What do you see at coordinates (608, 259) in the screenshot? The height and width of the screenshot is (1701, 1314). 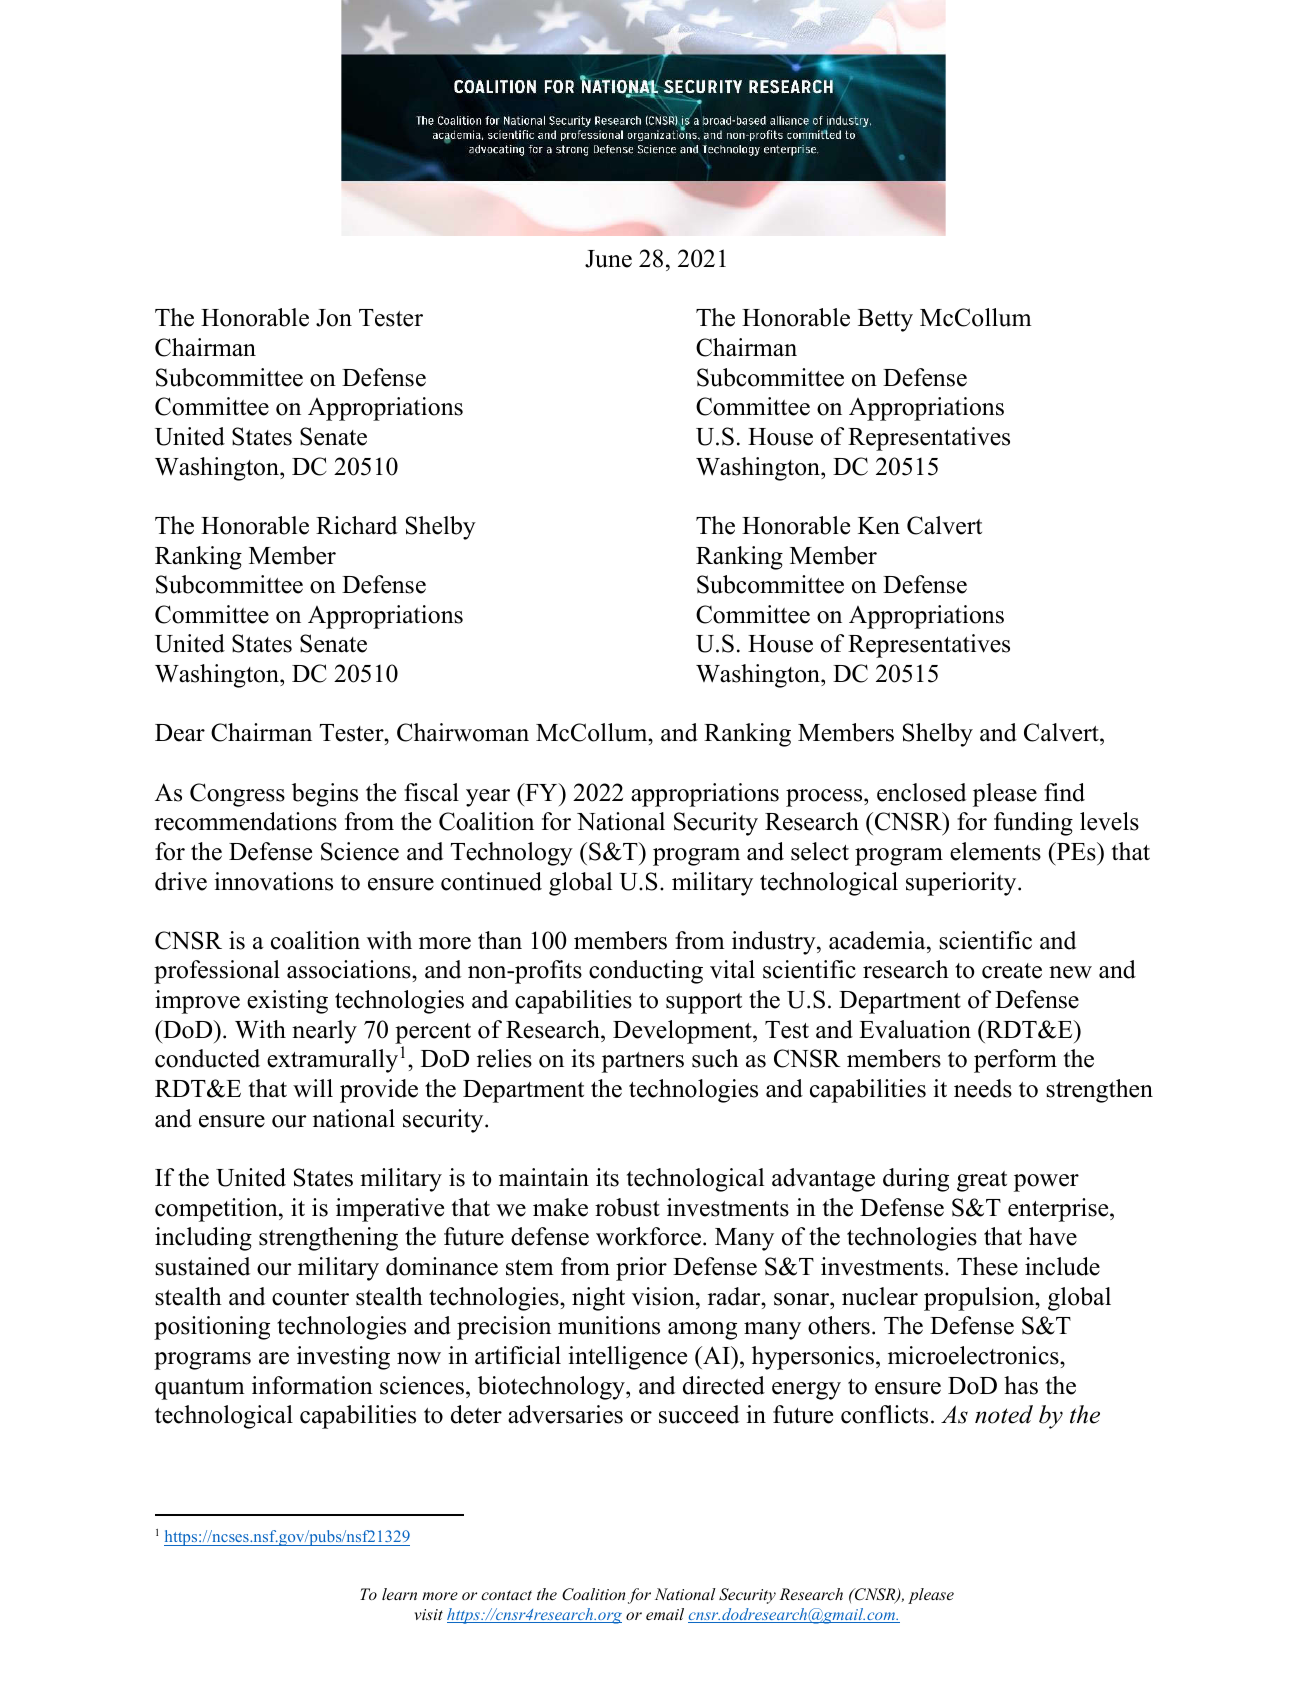 I see `June` at bounding box center [608, 259].
